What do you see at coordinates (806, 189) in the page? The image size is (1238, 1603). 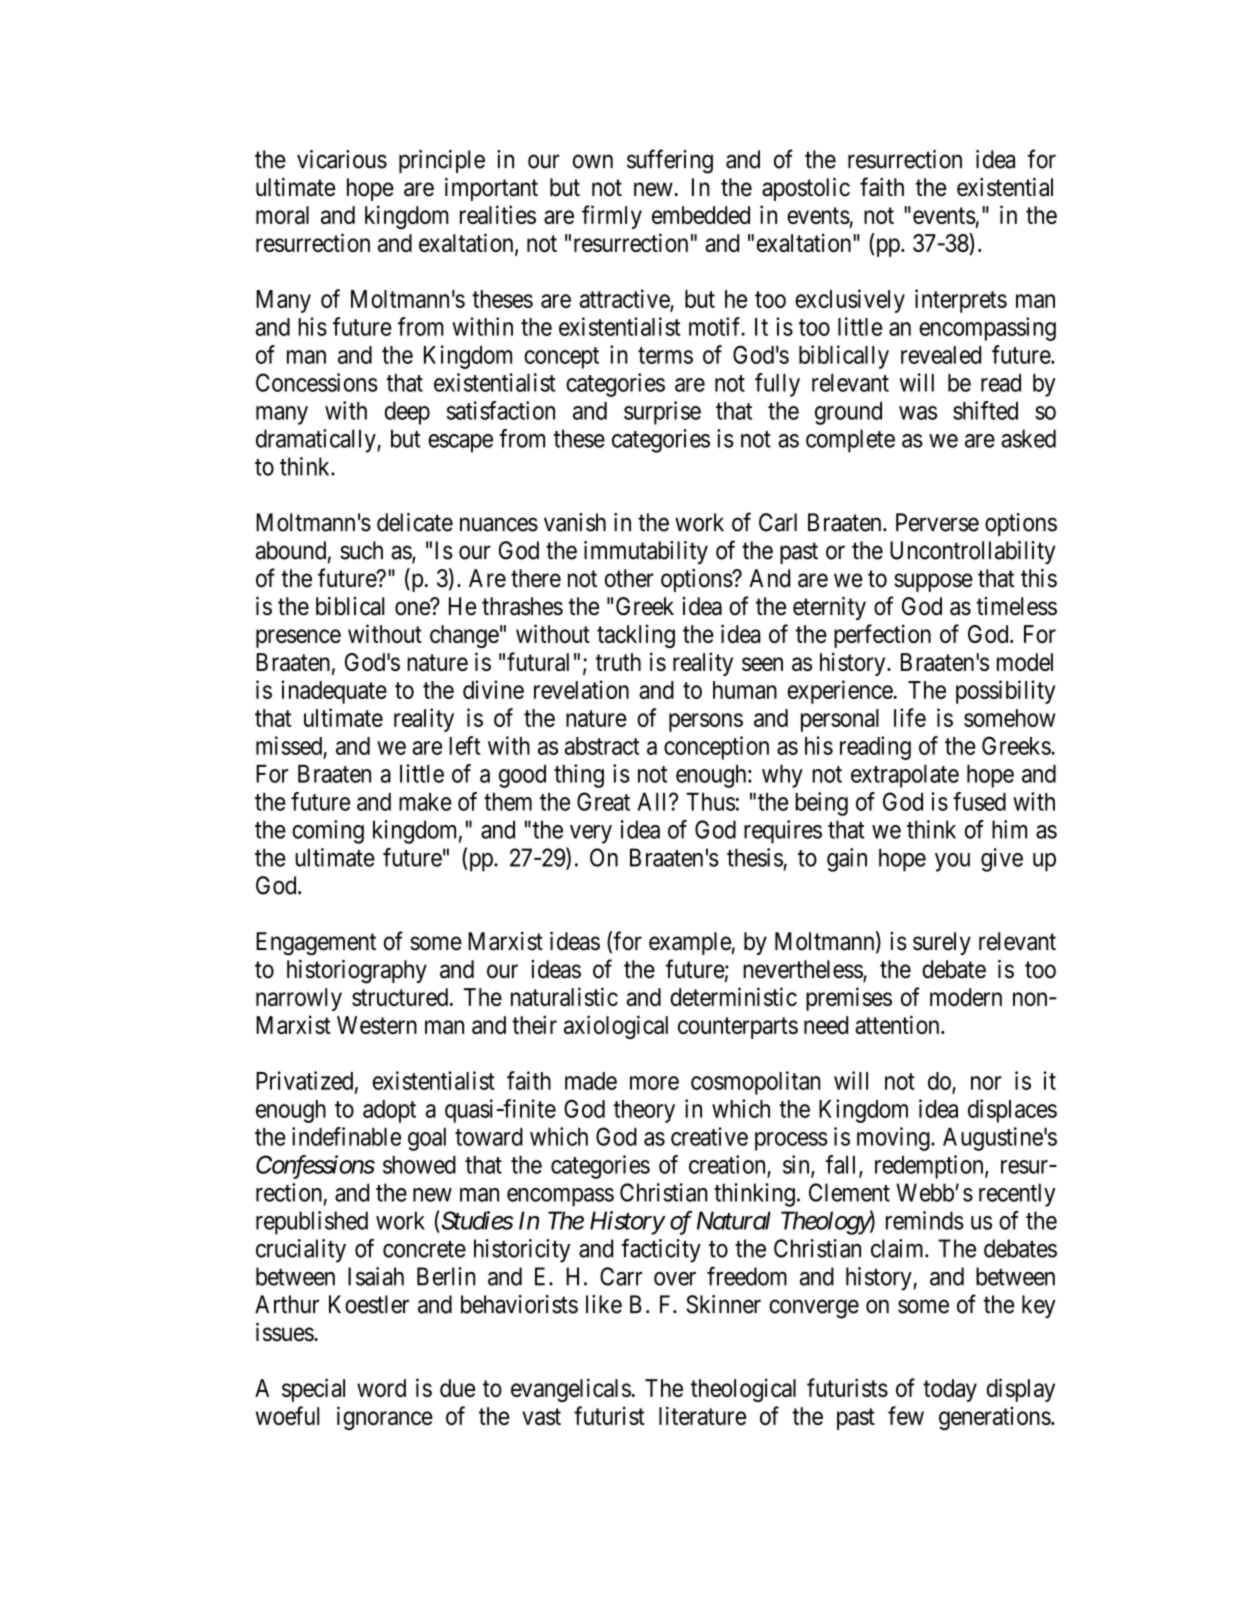 I see `apostolic` at bounding box center [806, 189].
